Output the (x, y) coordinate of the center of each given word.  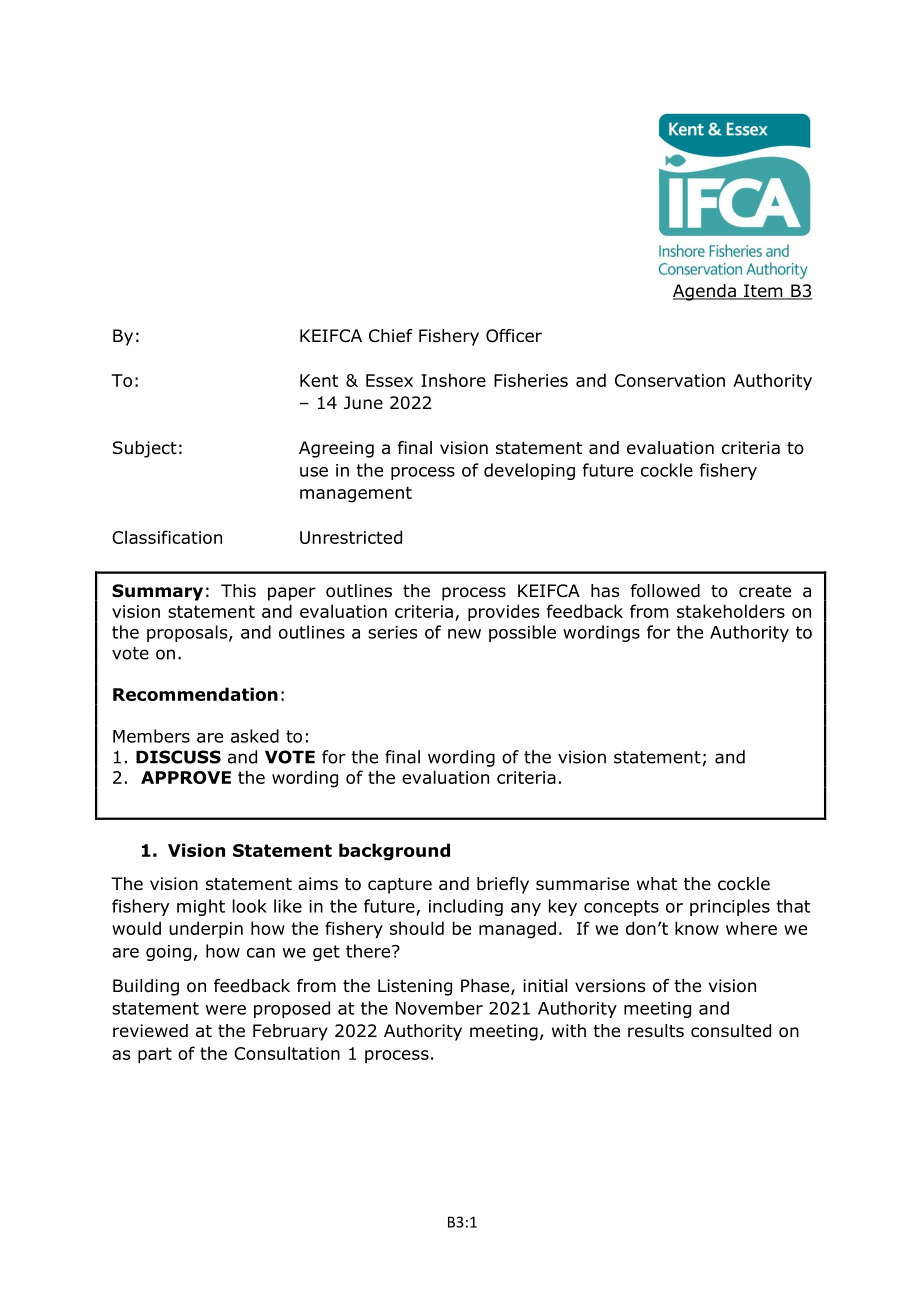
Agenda (705, 292)
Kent (319, 380)
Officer (514, 336)
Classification (167, 537)
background (394, 852)
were (226, 1010)
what (657, 884)
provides (503, 613)
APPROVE (186, 777)
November (439, 1008)
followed (665, 591)
